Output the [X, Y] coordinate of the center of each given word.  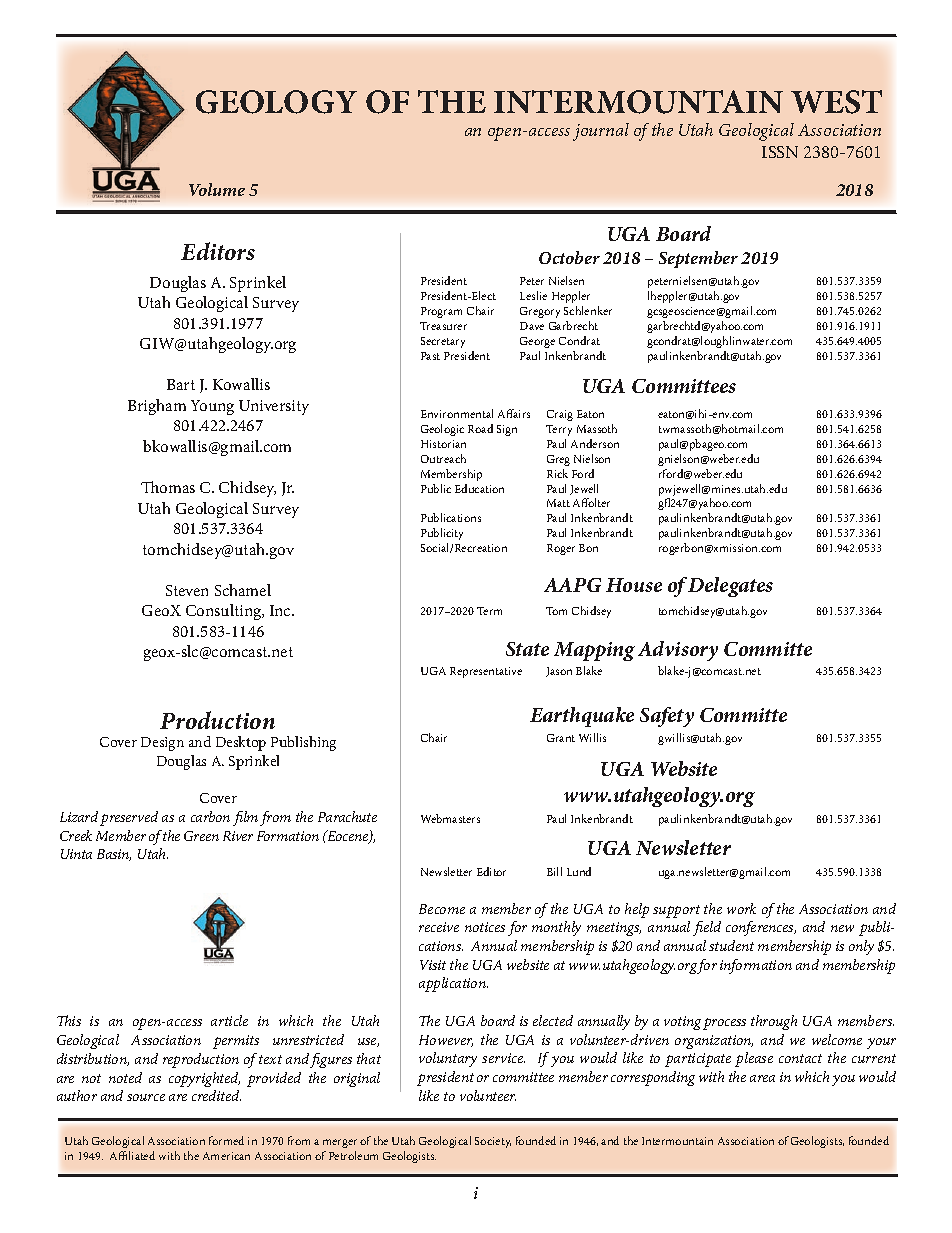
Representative [486, 672]
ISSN [780, 152]
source [146, 1097]
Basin [114, 855]
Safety [667, 717]
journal [601, 132]
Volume [217, 189]
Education [479, 488]
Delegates [730, 587]
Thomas [168, 487]
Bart [181, 384]
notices [485, 927]
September [698, 259]
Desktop [241, 743]
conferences [761, 928]
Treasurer [443, 326]
